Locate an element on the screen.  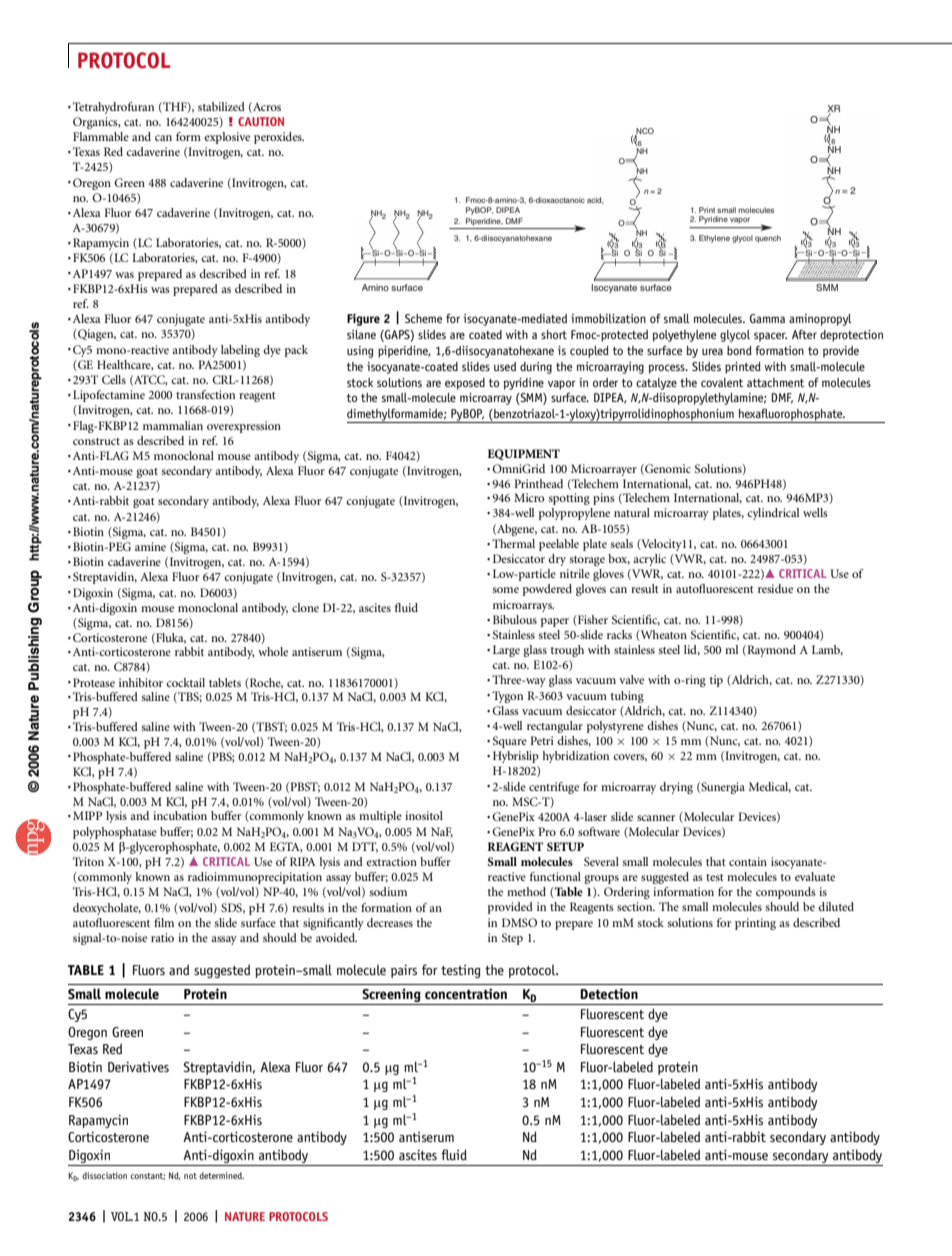
NCO is located at coordinates (644, 132).
